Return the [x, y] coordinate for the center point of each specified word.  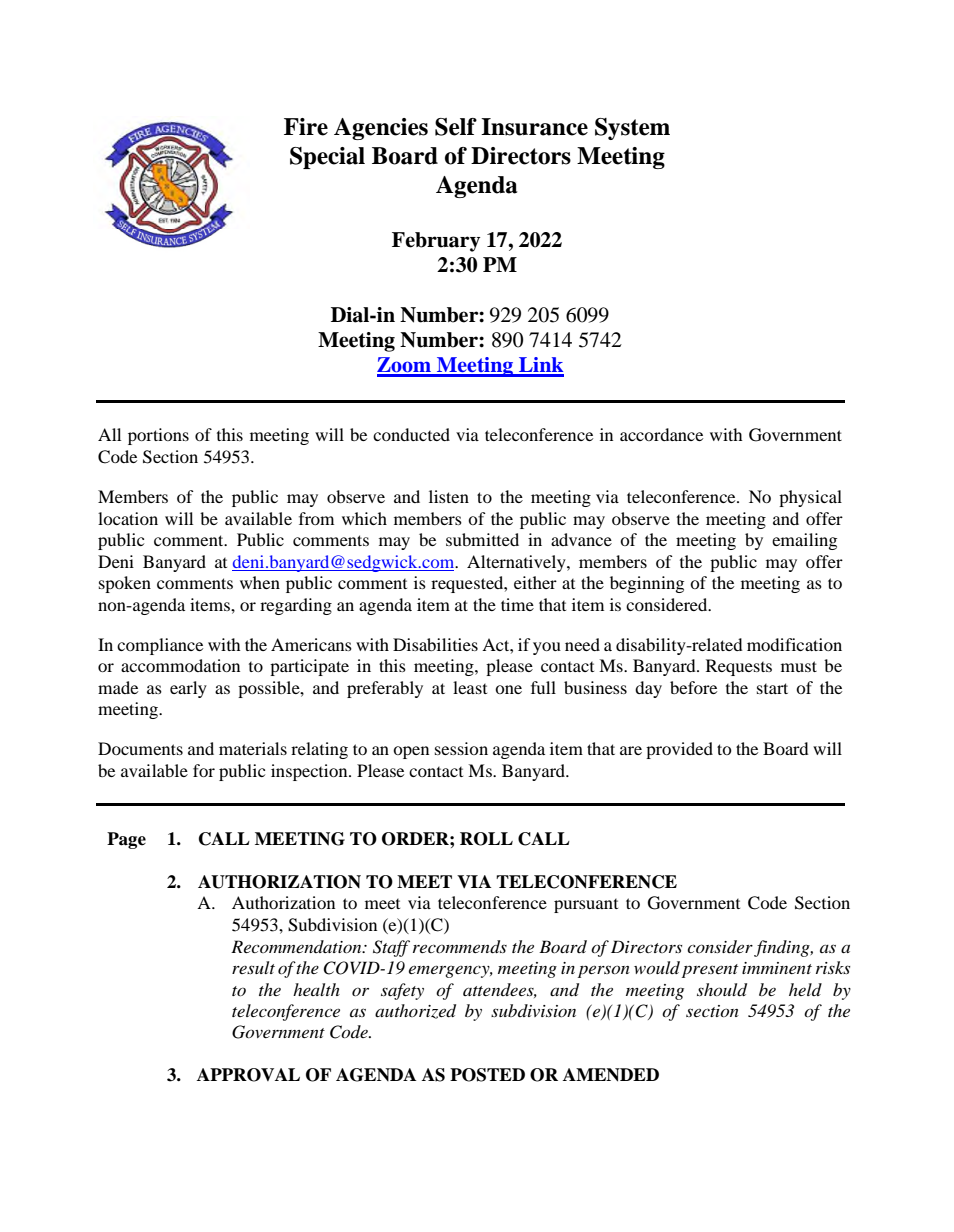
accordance [661, 434]
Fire [306, 127]
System [632, 129]
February [436, 242]
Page [126, 840]
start [772, 688]
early [188, 689]
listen [449, 496]
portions [158, 436]
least [470, 687]
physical [810, 498]
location [128, 518]
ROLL [486, 839]
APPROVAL [248, 1075]
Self [456, 127]
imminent [777, 968]
